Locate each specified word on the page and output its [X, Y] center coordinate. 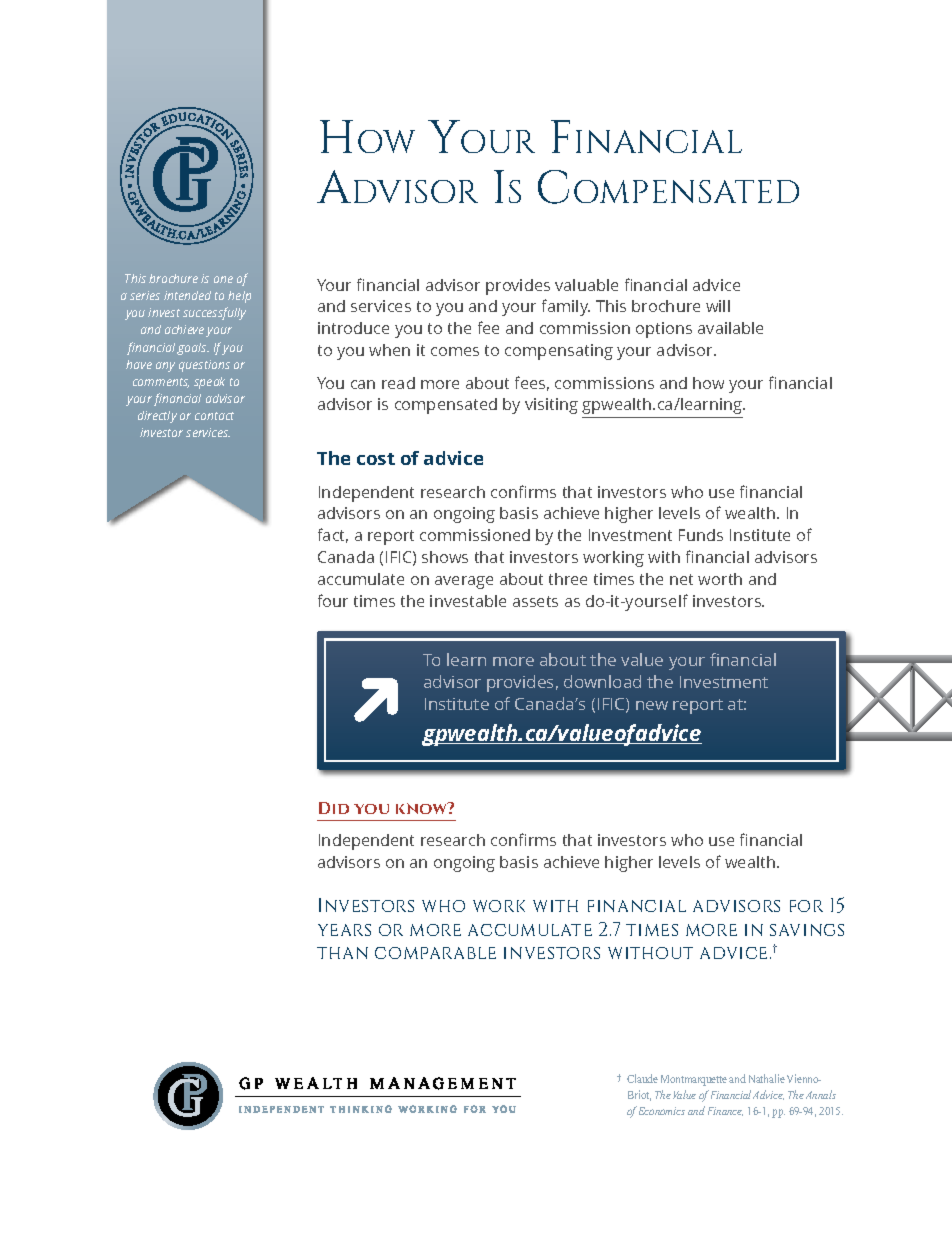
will [718, 306]
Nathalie [767, 1078]
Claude [642, 1078]
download [602, 681]
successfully [214, 313]
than [342, 953]
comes [455, 351]
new [652, 705]
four [333, 600]
